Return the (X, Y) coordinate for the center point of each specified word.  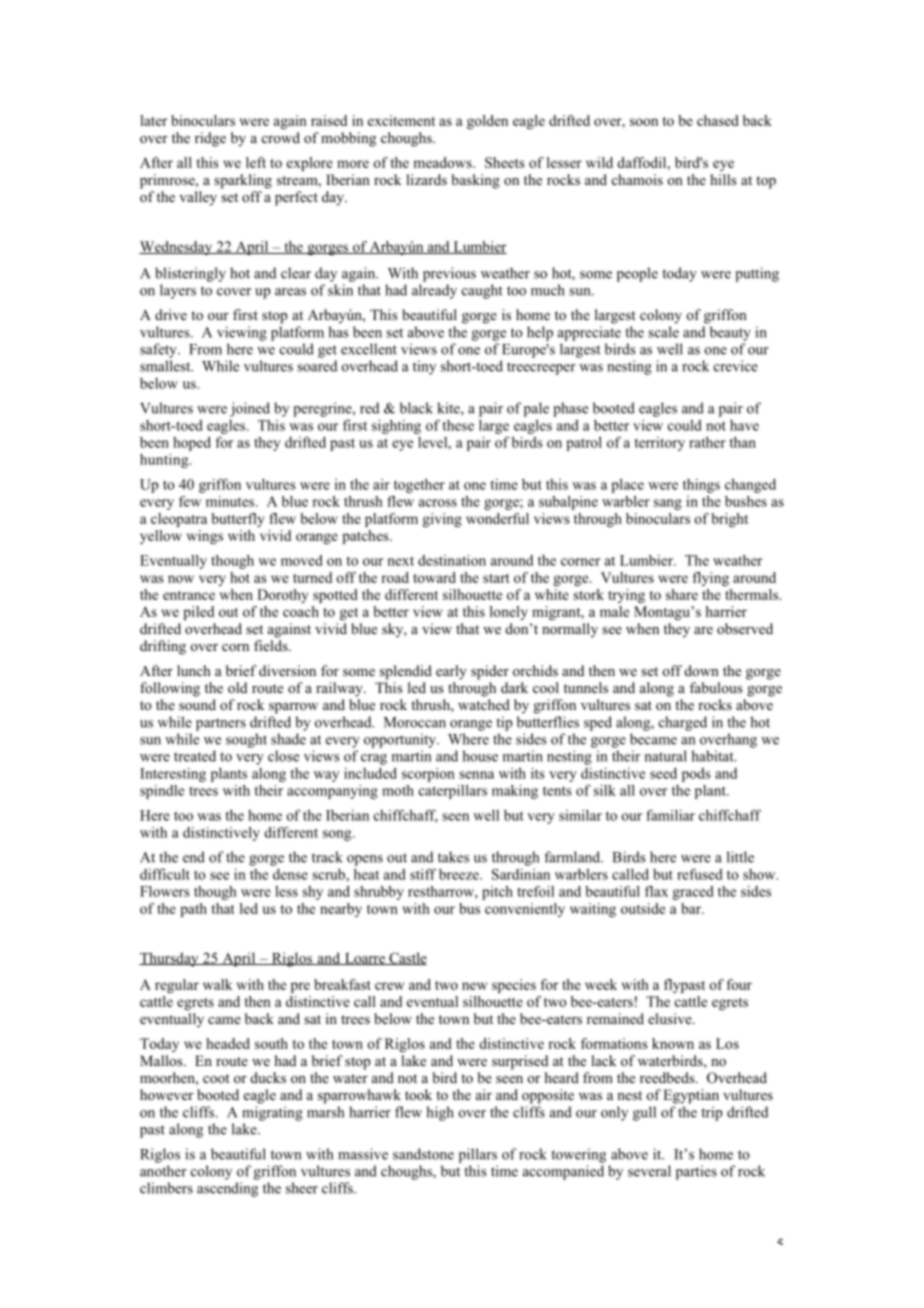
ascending (227, 1189)
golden (487, 122)
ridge (210, 139)
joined (250, 409)
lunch (194, 670)
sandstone (423, 1154)
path (193, 910)
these (458, 425)
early (451, 672)
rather (707, 442)
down (702, 670)
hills (723, 179)
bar (692, 908)
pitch (497, 893)
